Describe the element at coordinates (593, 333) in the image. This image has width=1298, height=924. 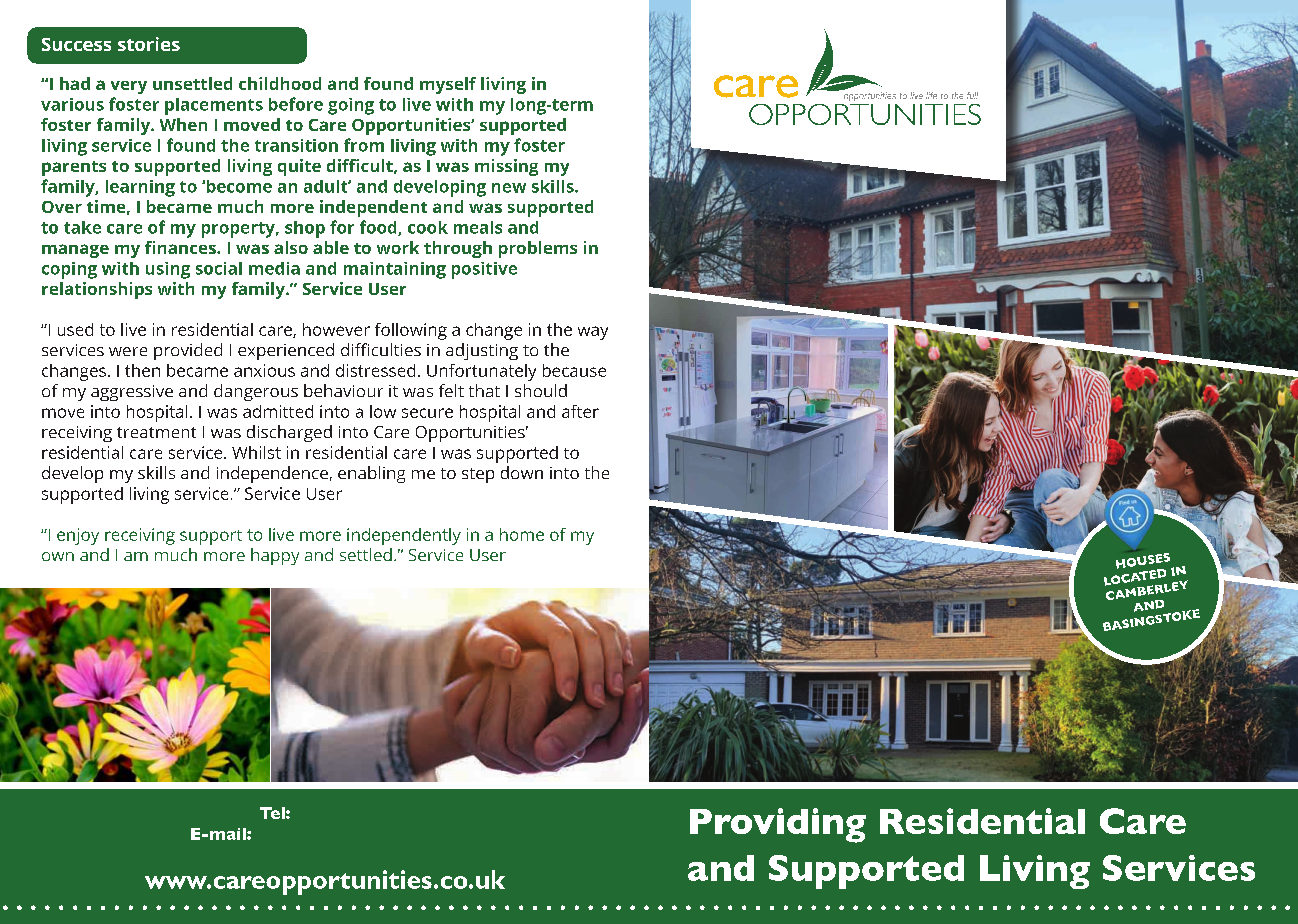
I see `way` at that location.
